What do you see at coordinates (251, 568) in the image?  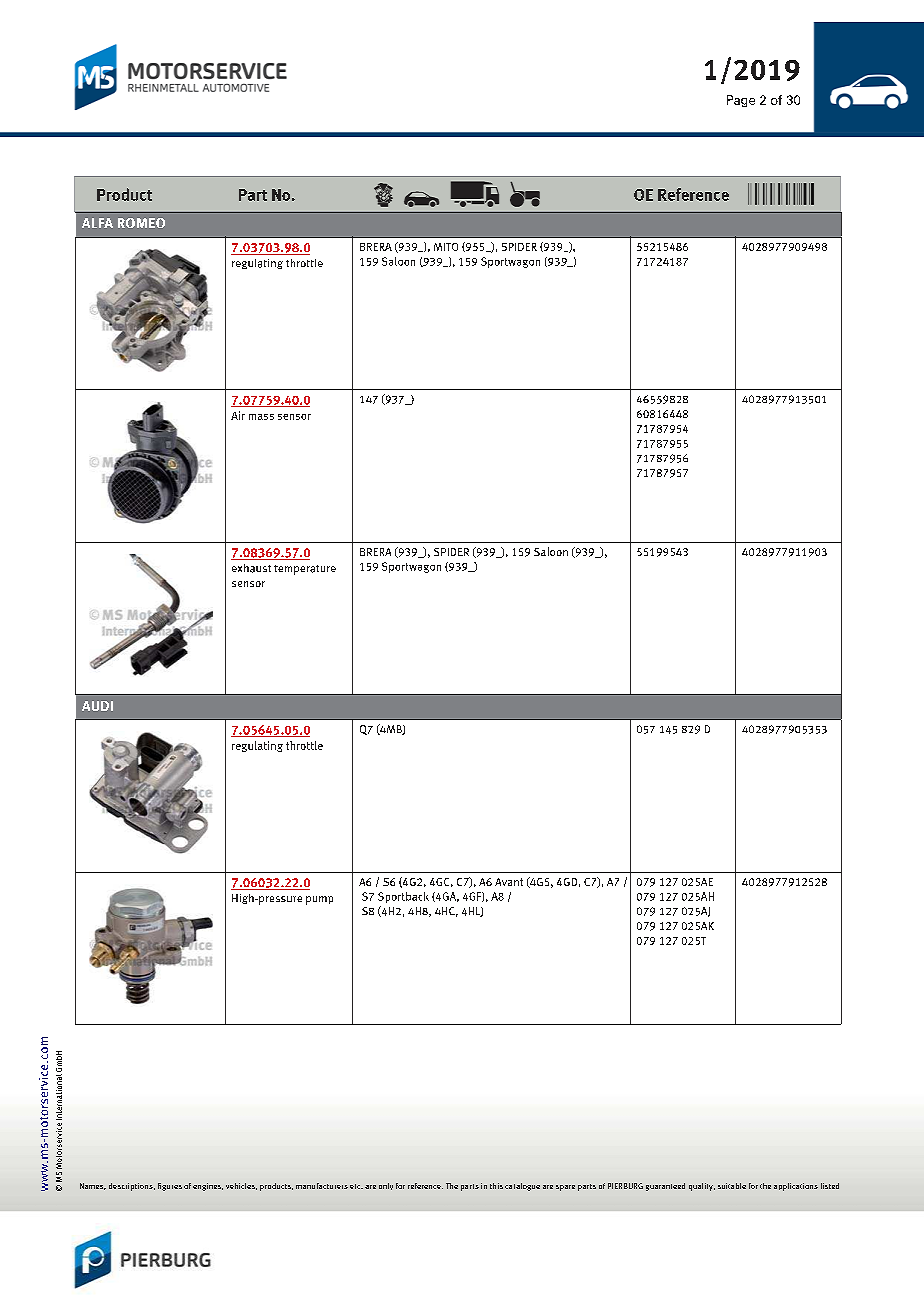 I see `exhaust` at bounding box center [251, 568].
